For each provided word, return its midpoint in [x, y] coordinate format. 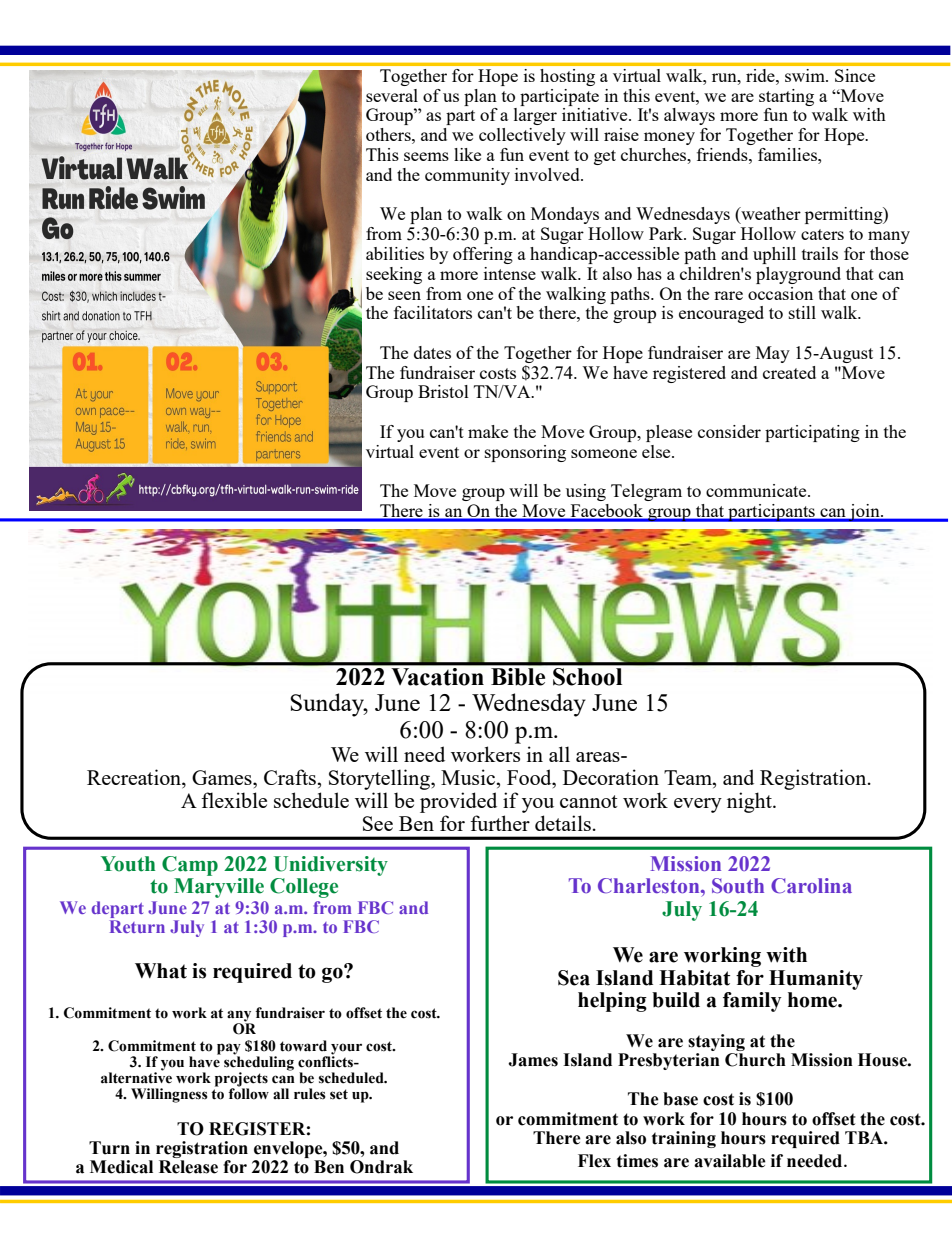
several [392, 95]
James [533, 1060]
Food [530, 777]
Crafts [291, 777]
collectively [522, 136]
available [730, 1161]
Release [188, 1167]
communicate [757, 490]
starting [786, 97]
